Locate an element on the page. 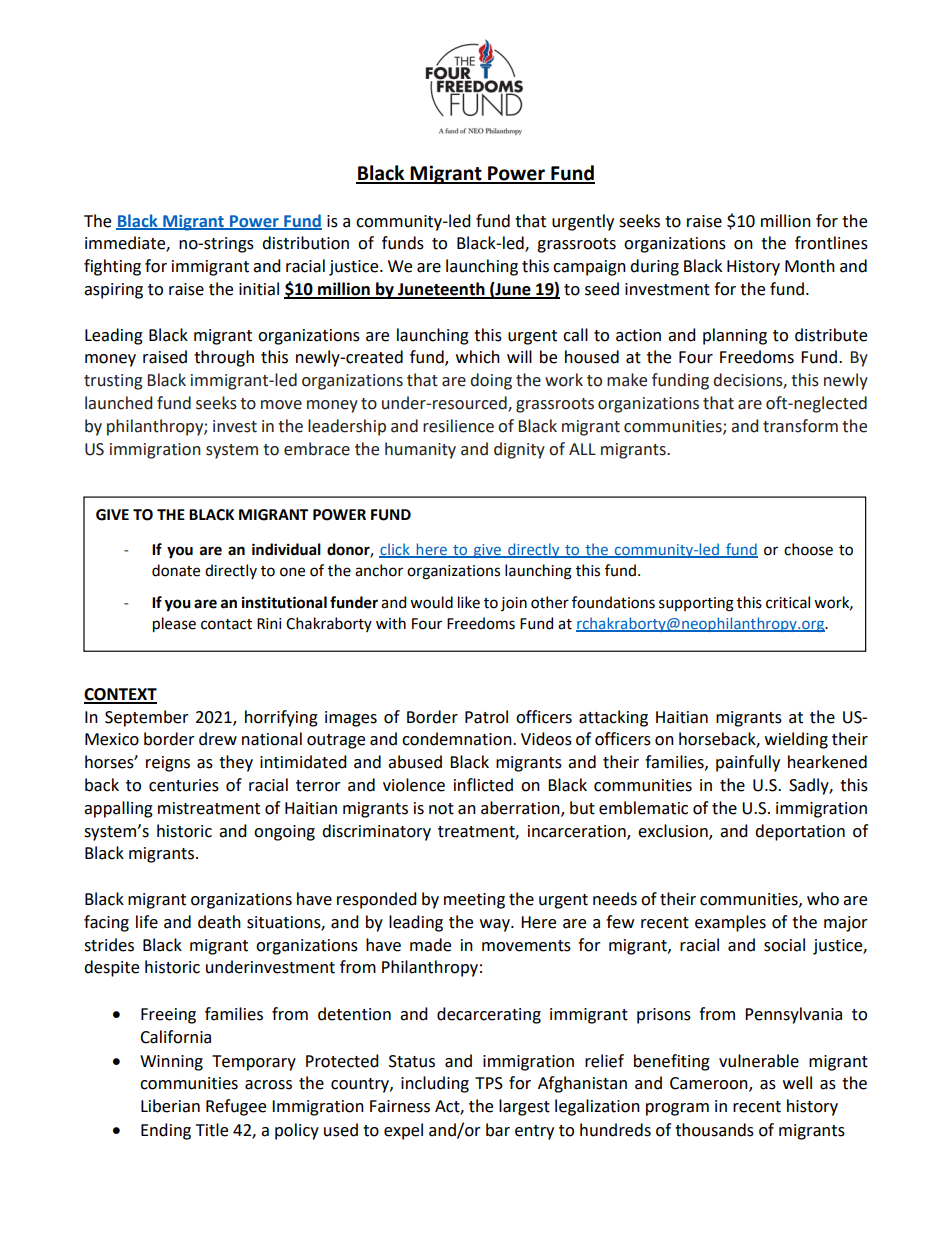 The image size is (952, 1233). Liberian is located at coordinates (170, 1106).
